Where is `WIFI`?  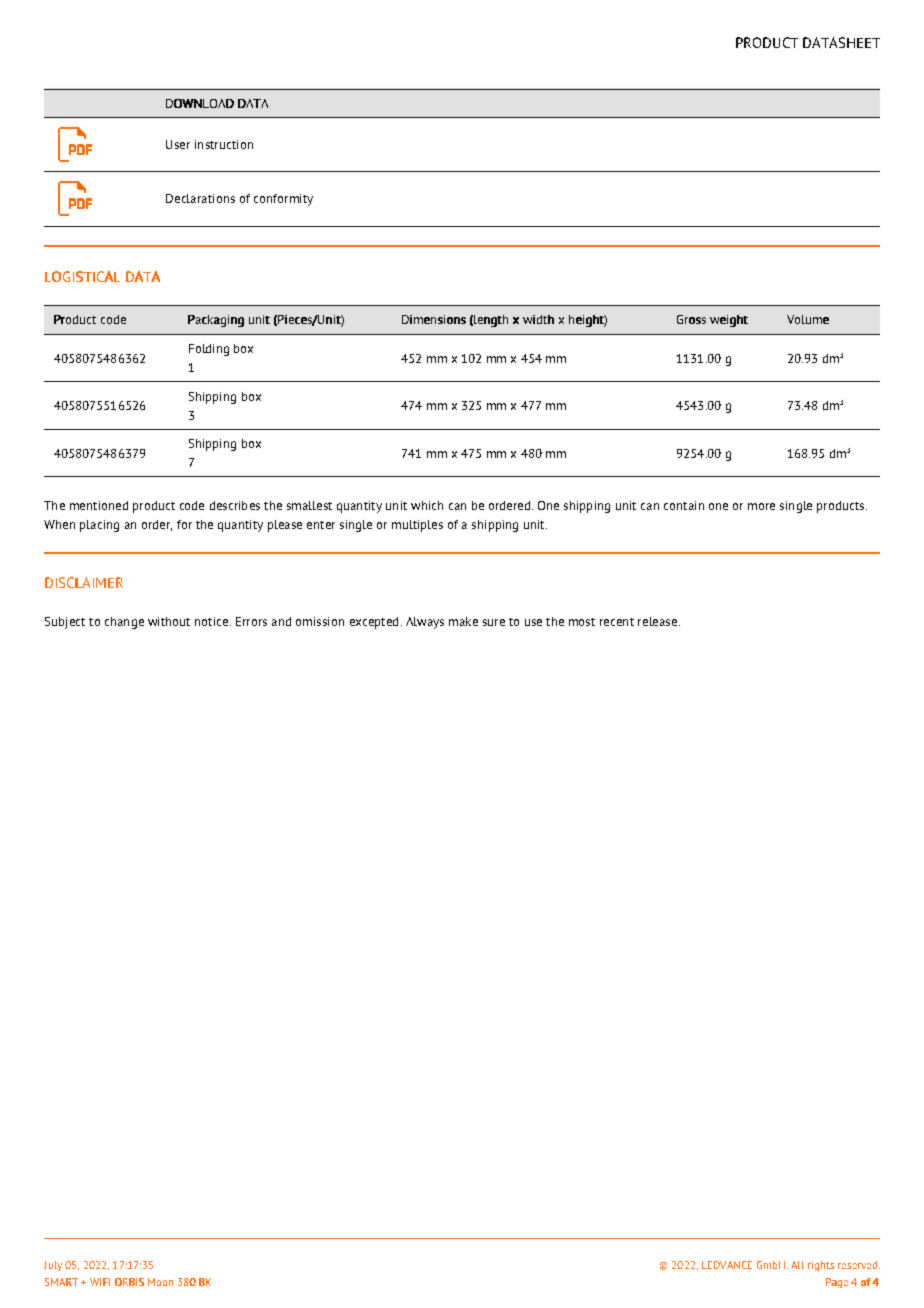
WIFI is located at coordinates (100, 1282).
